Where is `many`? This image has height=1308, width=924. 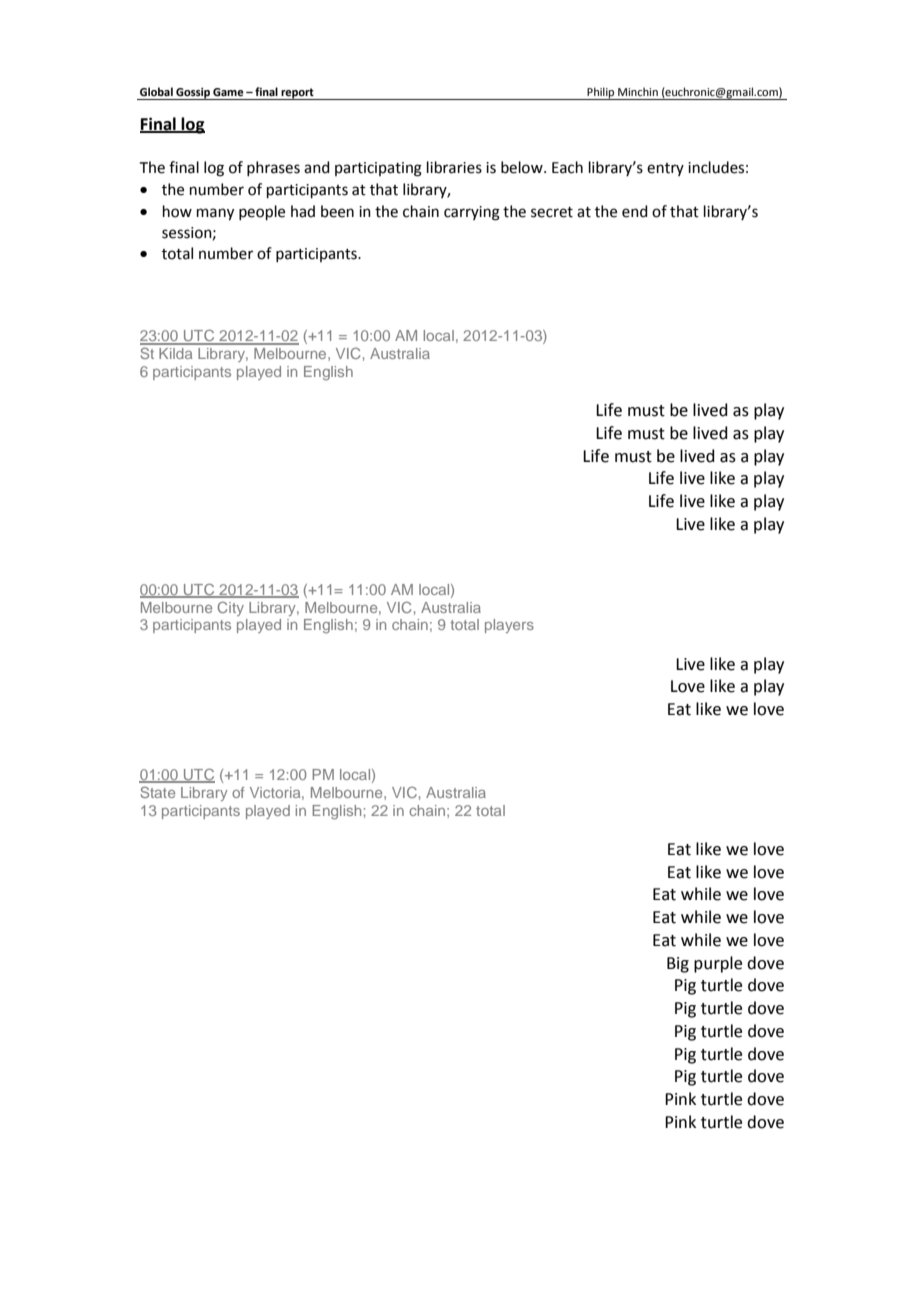
many is located at coordinates (215, 214).
